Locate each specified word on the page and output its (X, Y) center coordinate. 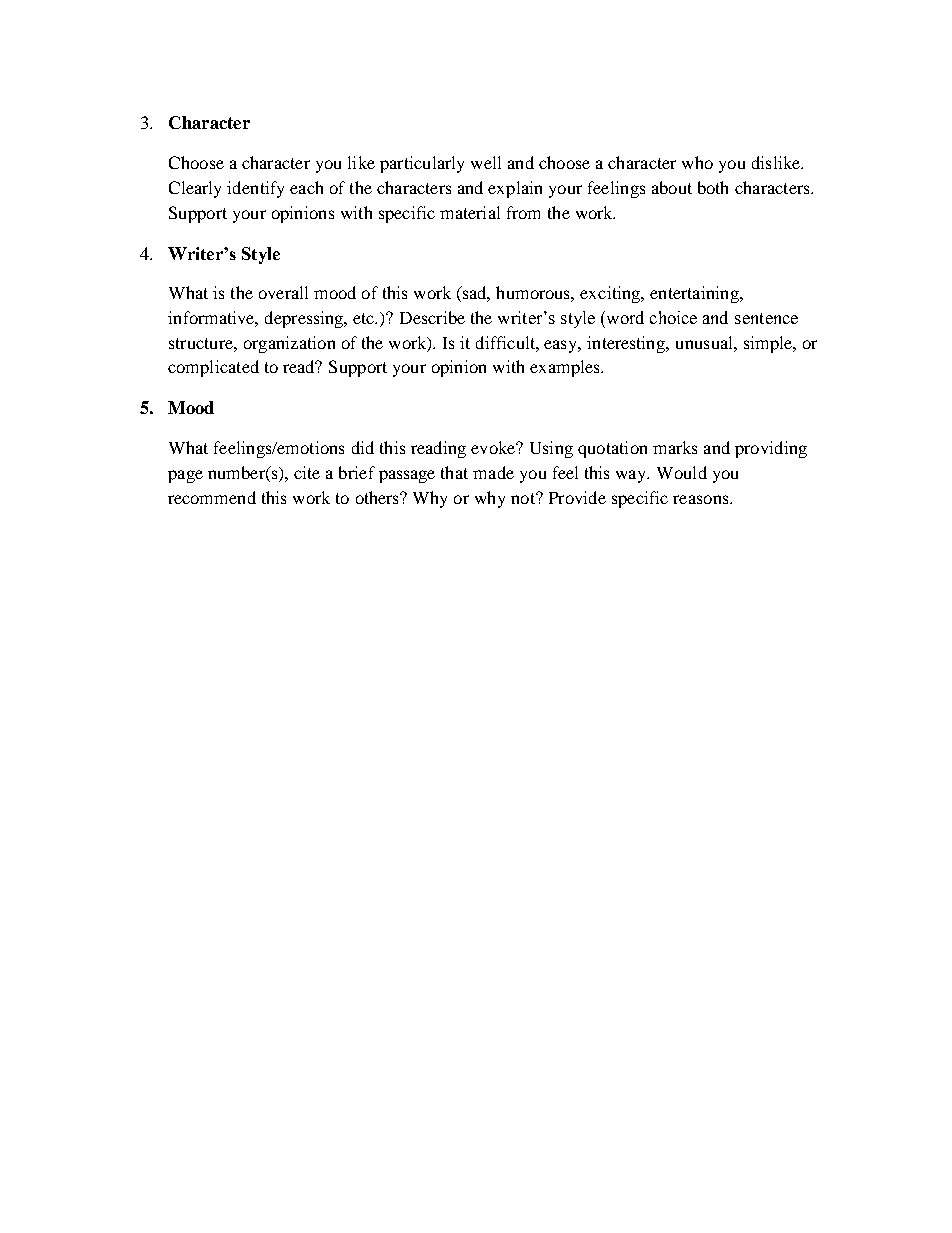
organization (289, 344)
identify (255, 189)
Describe (432, 317)
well (486, 162)
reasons (702, 499)
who (697, 162)
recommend (212, 497)
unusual (705, 342)
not (524, 498)
